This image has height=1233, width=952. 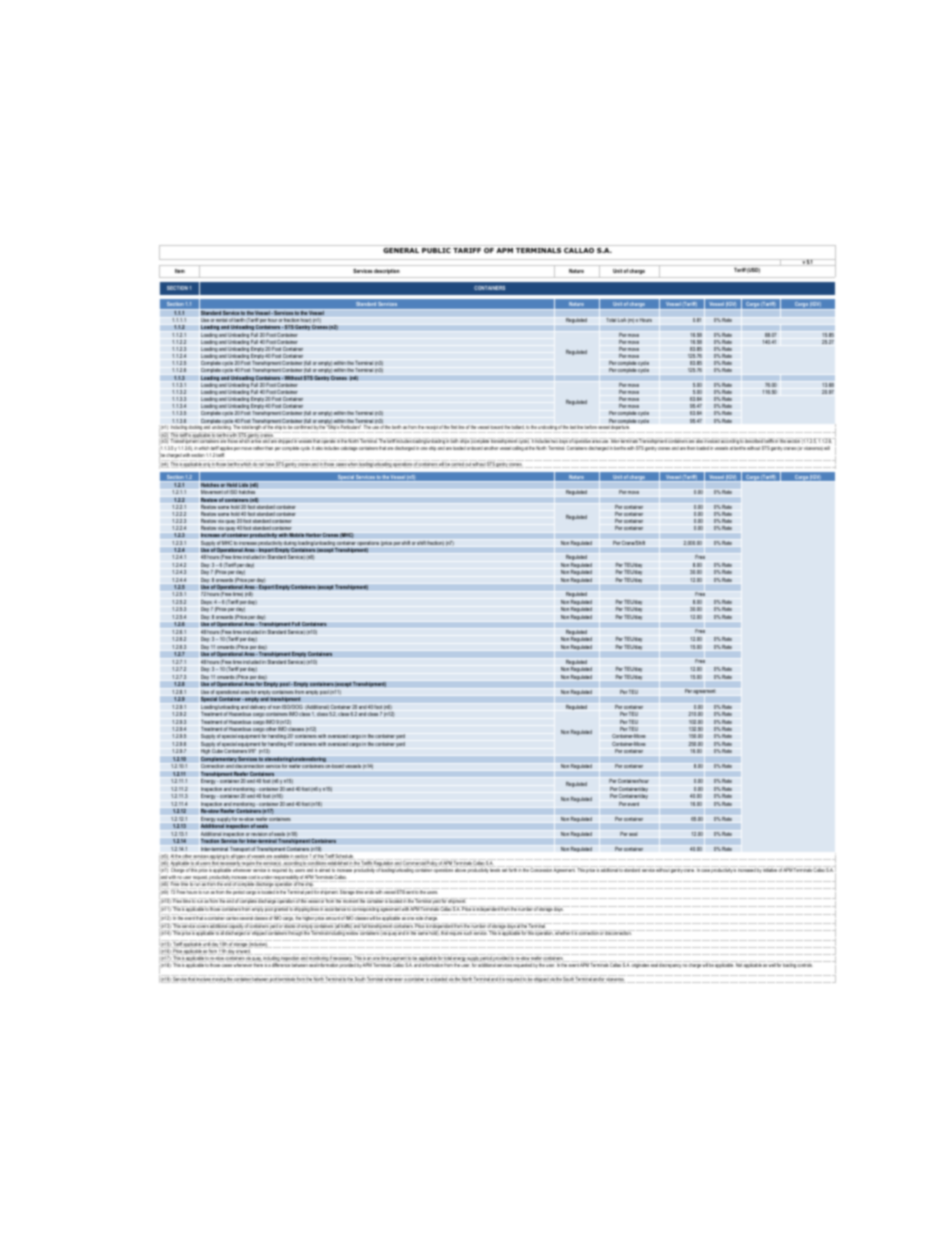 I want to click on then, so click(x=691, y=448).
